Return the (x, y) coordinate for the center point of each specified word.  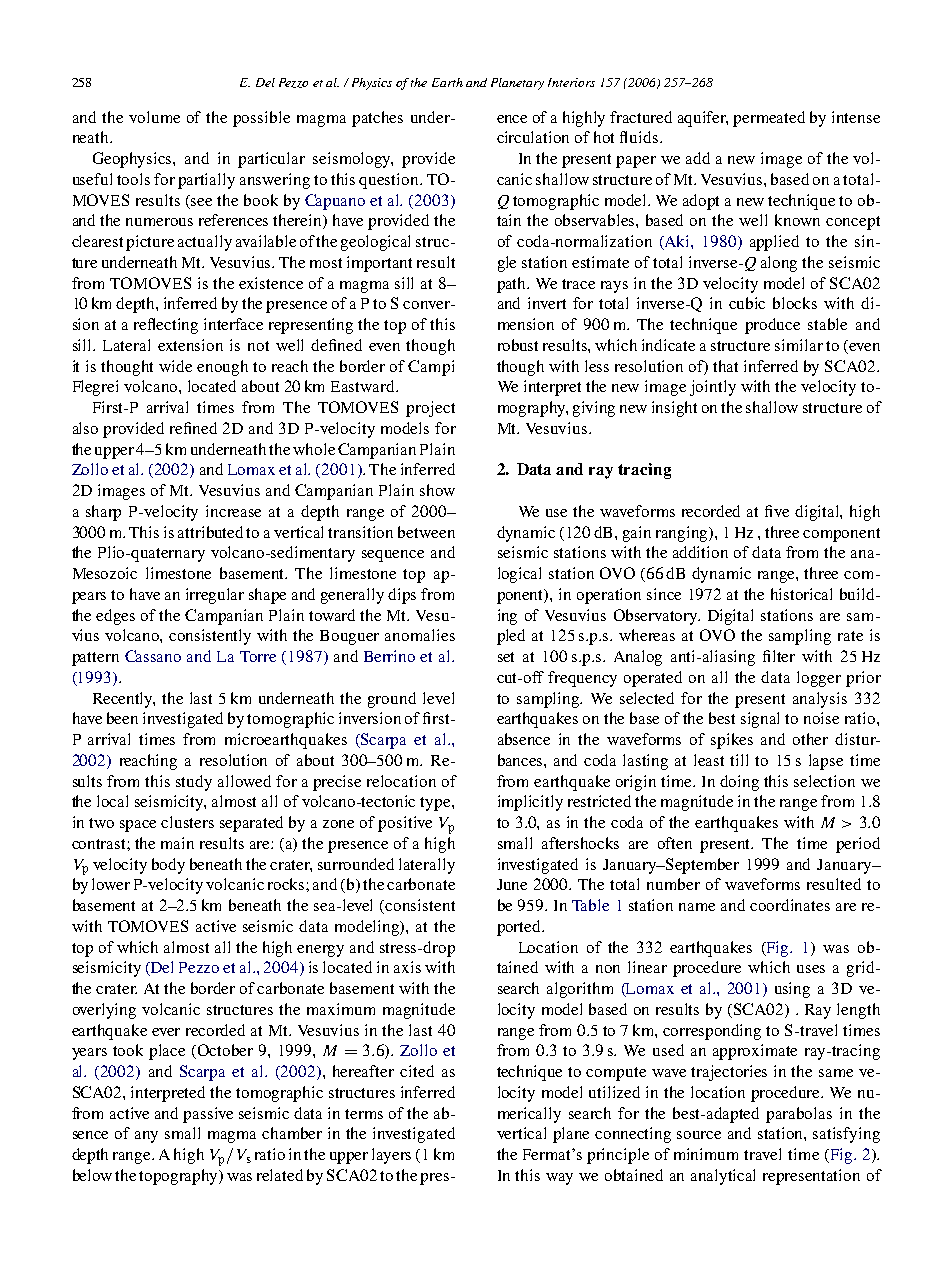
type (436, 804)
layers (391, 1156)
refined (193, 428)
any (146, 1137)
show (437, 490)
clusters (187, 822)
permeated (769, 119)
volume (154, 117)
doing (739, 783)
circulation (533, 137)
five (777, 511)
